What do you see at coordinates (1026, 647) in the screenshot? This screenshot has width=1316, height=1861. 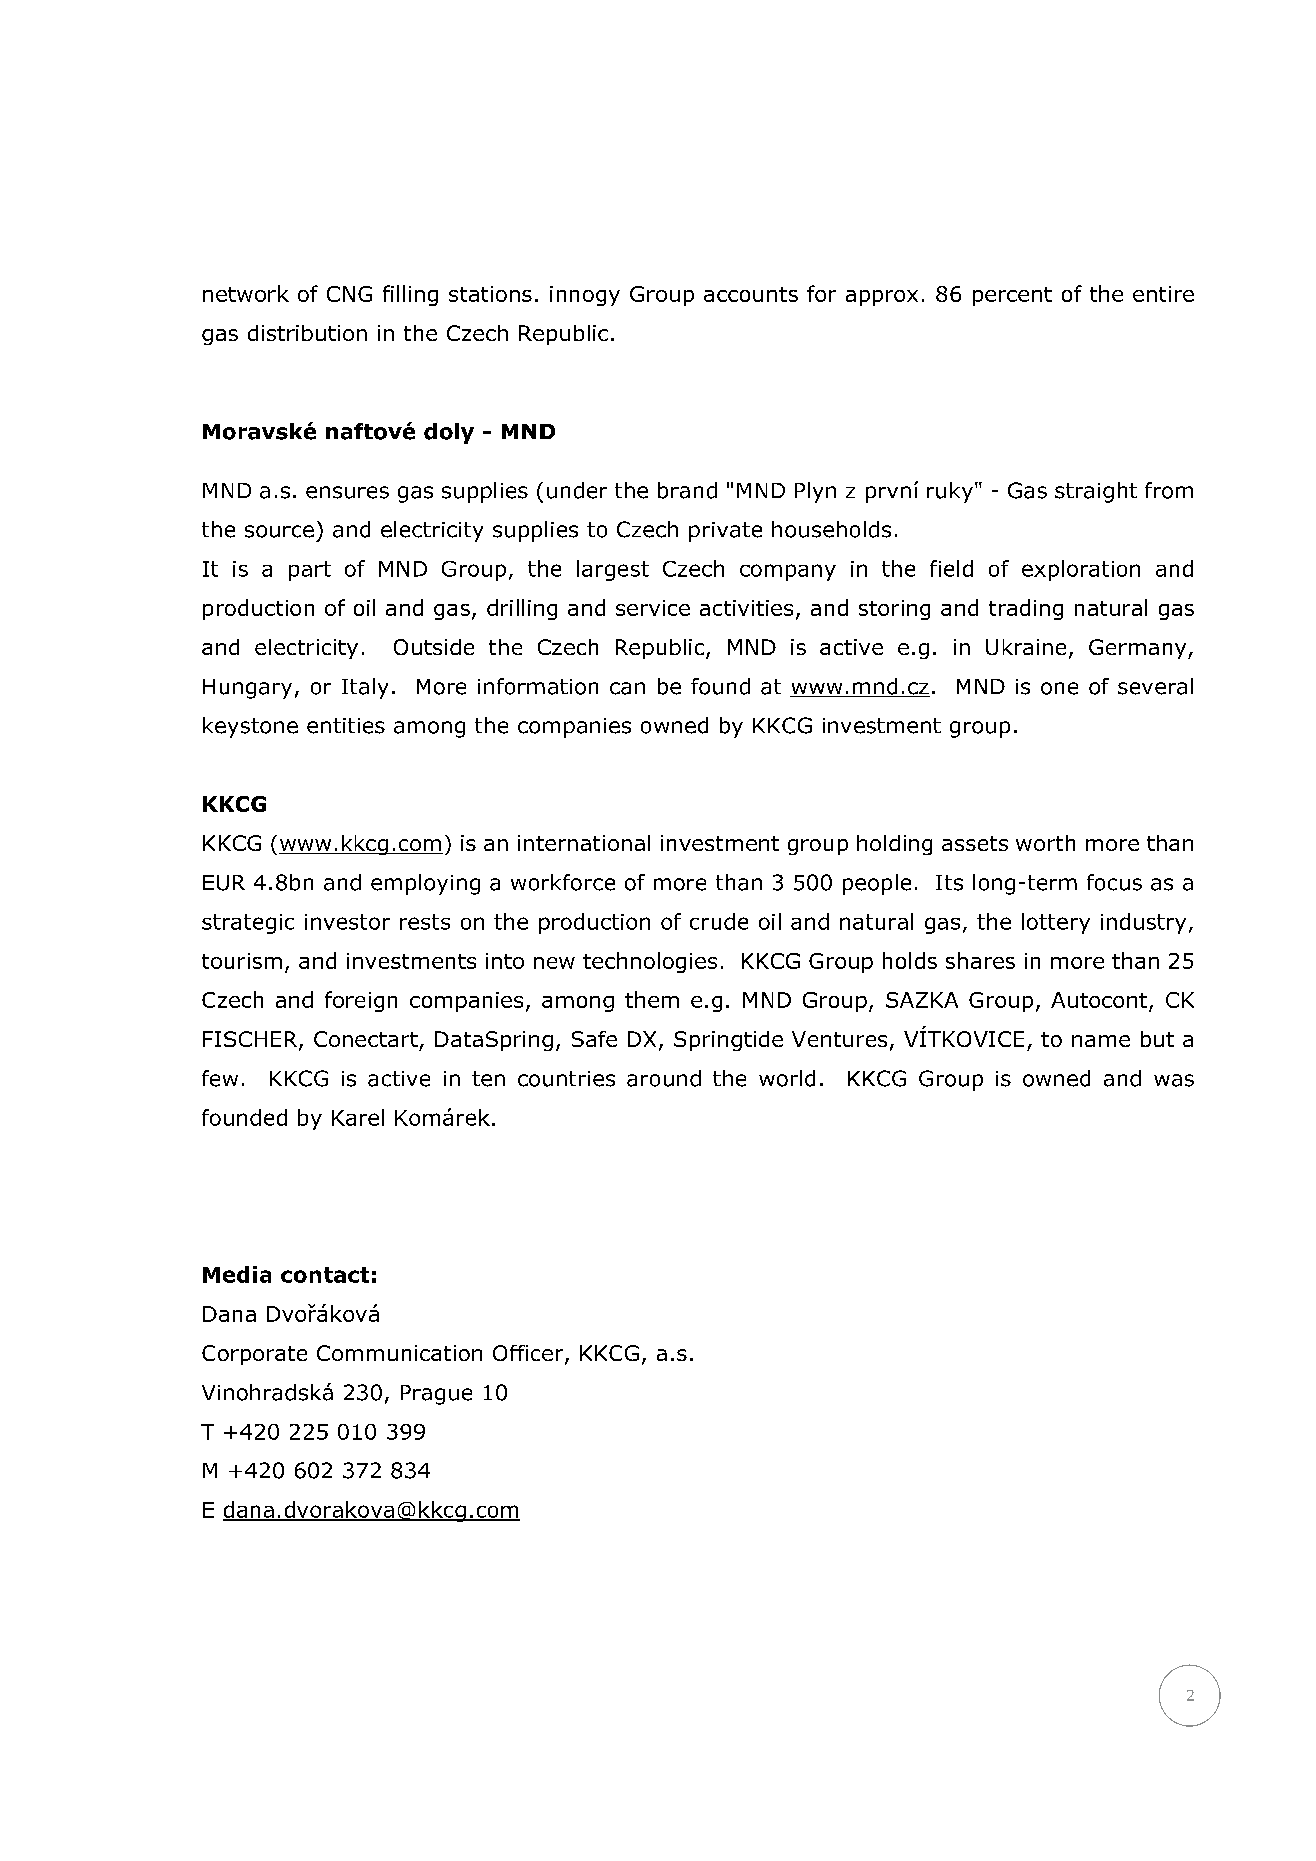 I see `Ukraine` at bounding box center [1026, 647].
